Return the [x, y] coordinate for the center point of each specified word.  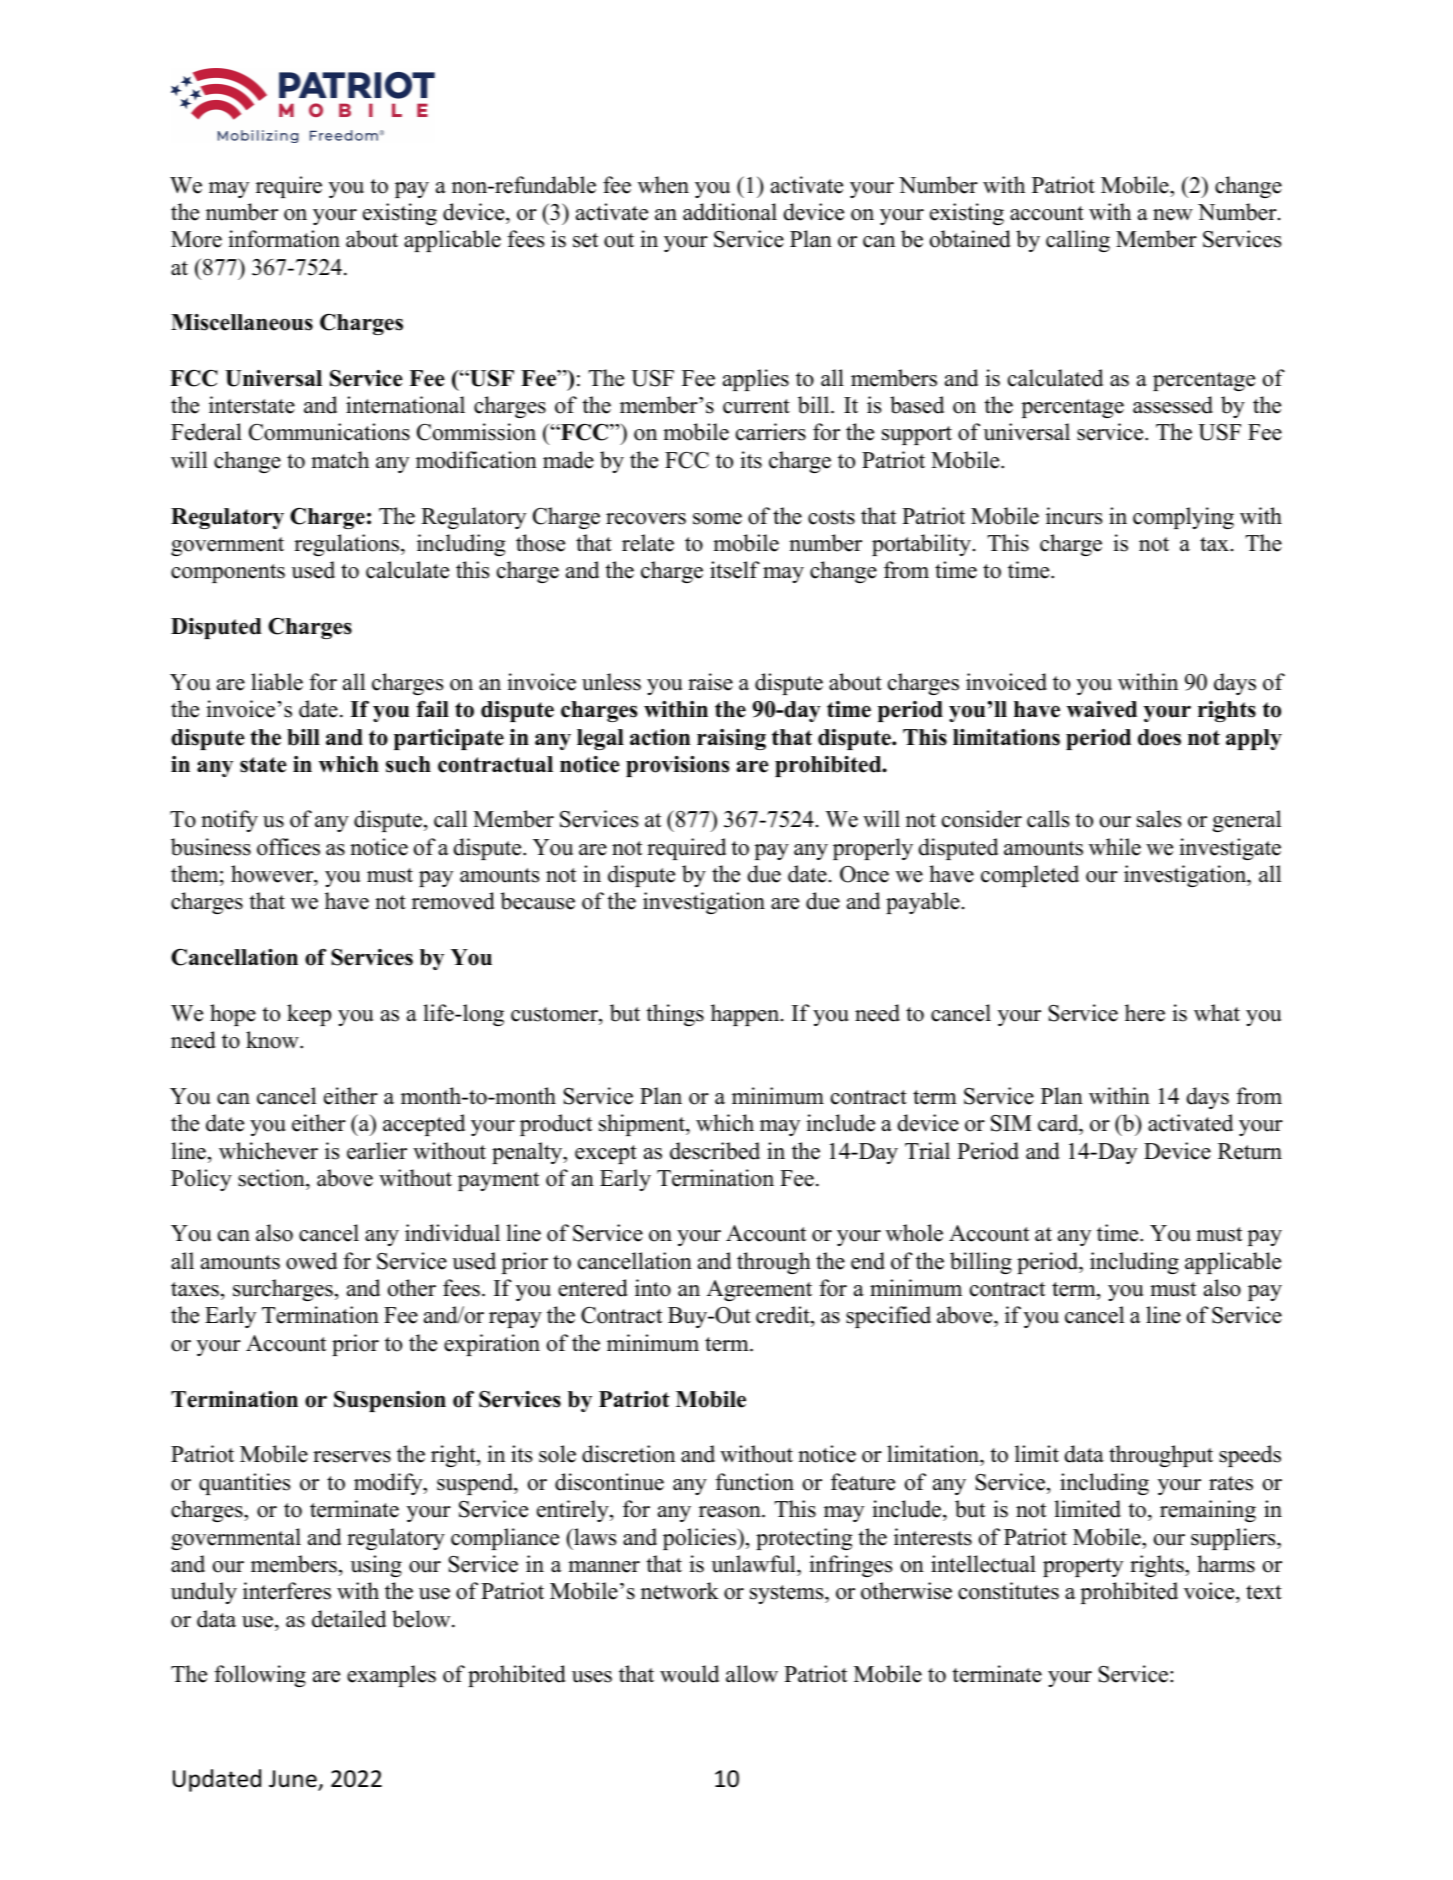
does [1159, 737]
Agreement [759, 1290]
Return [1250, 1151]
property [1083, 1567]
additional [730, 212]
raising [731, 739]
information [284, 239]
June [294, 1780]
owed [311, 1261]
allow [752, 1674]
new [1173, 215]
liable [277, 682]
